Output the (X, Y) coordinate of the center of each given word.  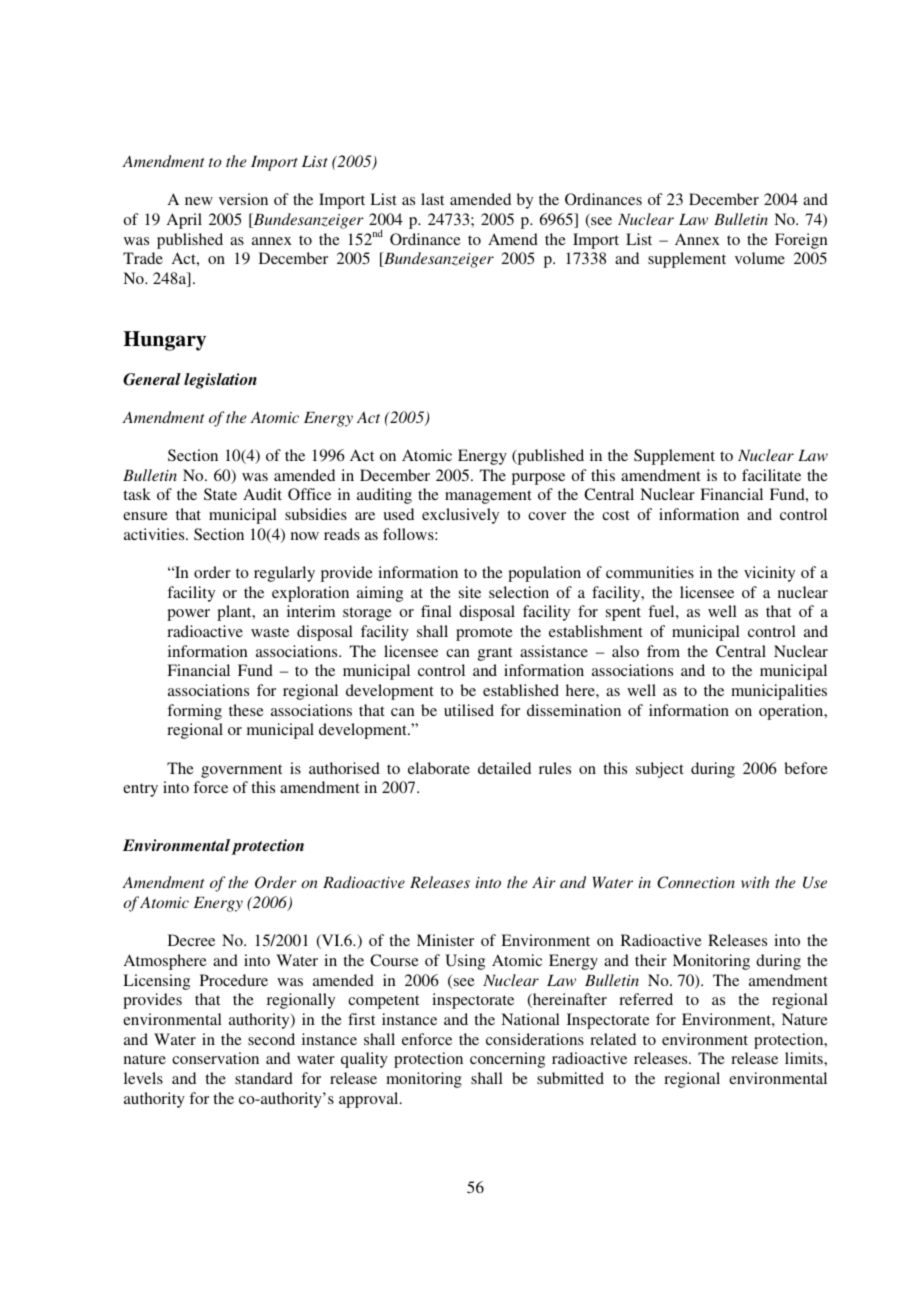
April (184, 221)
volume (760, 258)
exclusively (460, 516)
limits (805, 1058)
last (432, 199)
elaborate (439, 768)
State (220, 494)
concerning (507, 1060)
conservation (215, 1058)
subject (660, 770)
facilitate (771, 475)
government (241, 771)
